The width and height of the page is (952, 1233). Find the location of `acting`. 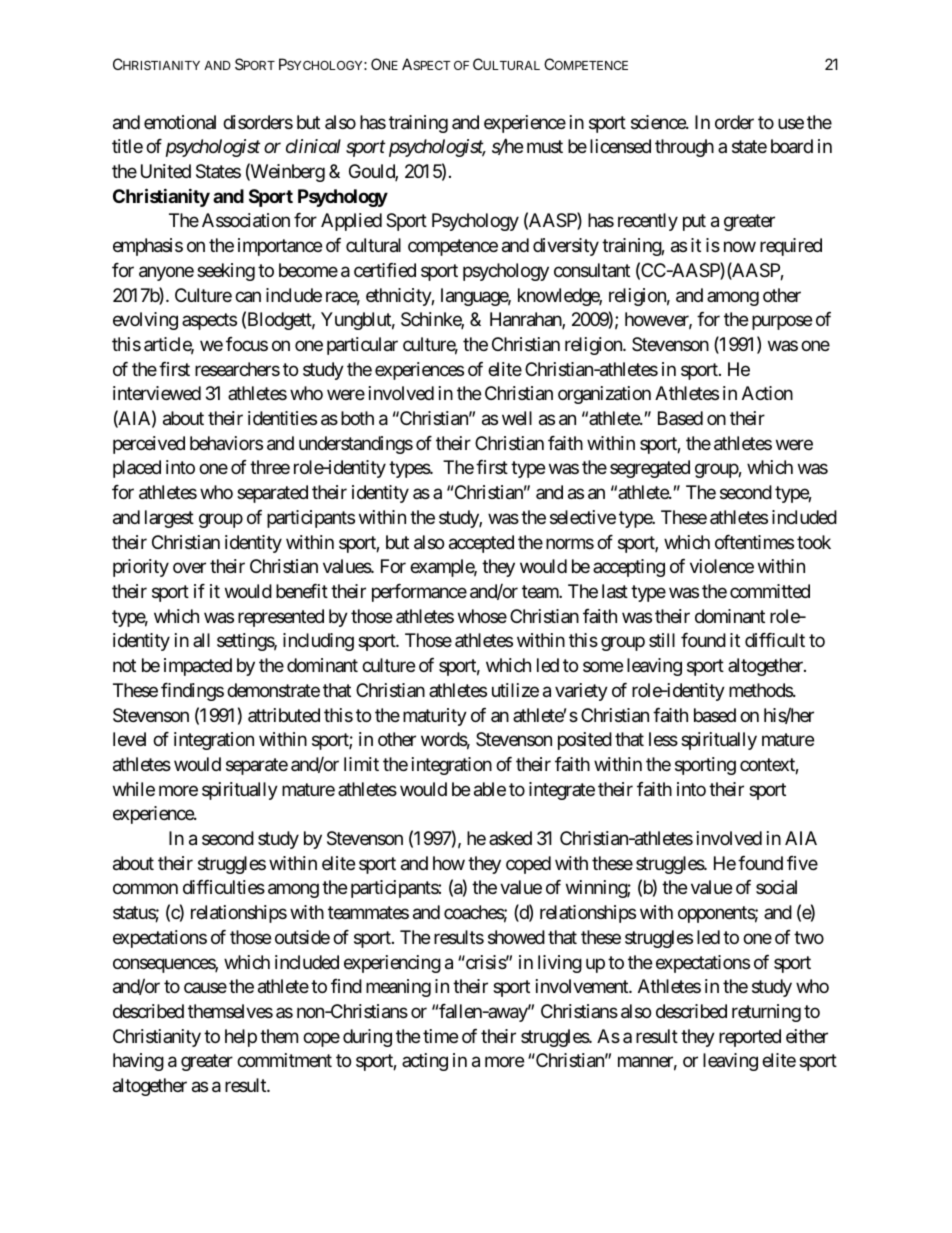

acting is located at coordinates (425, 1062).
